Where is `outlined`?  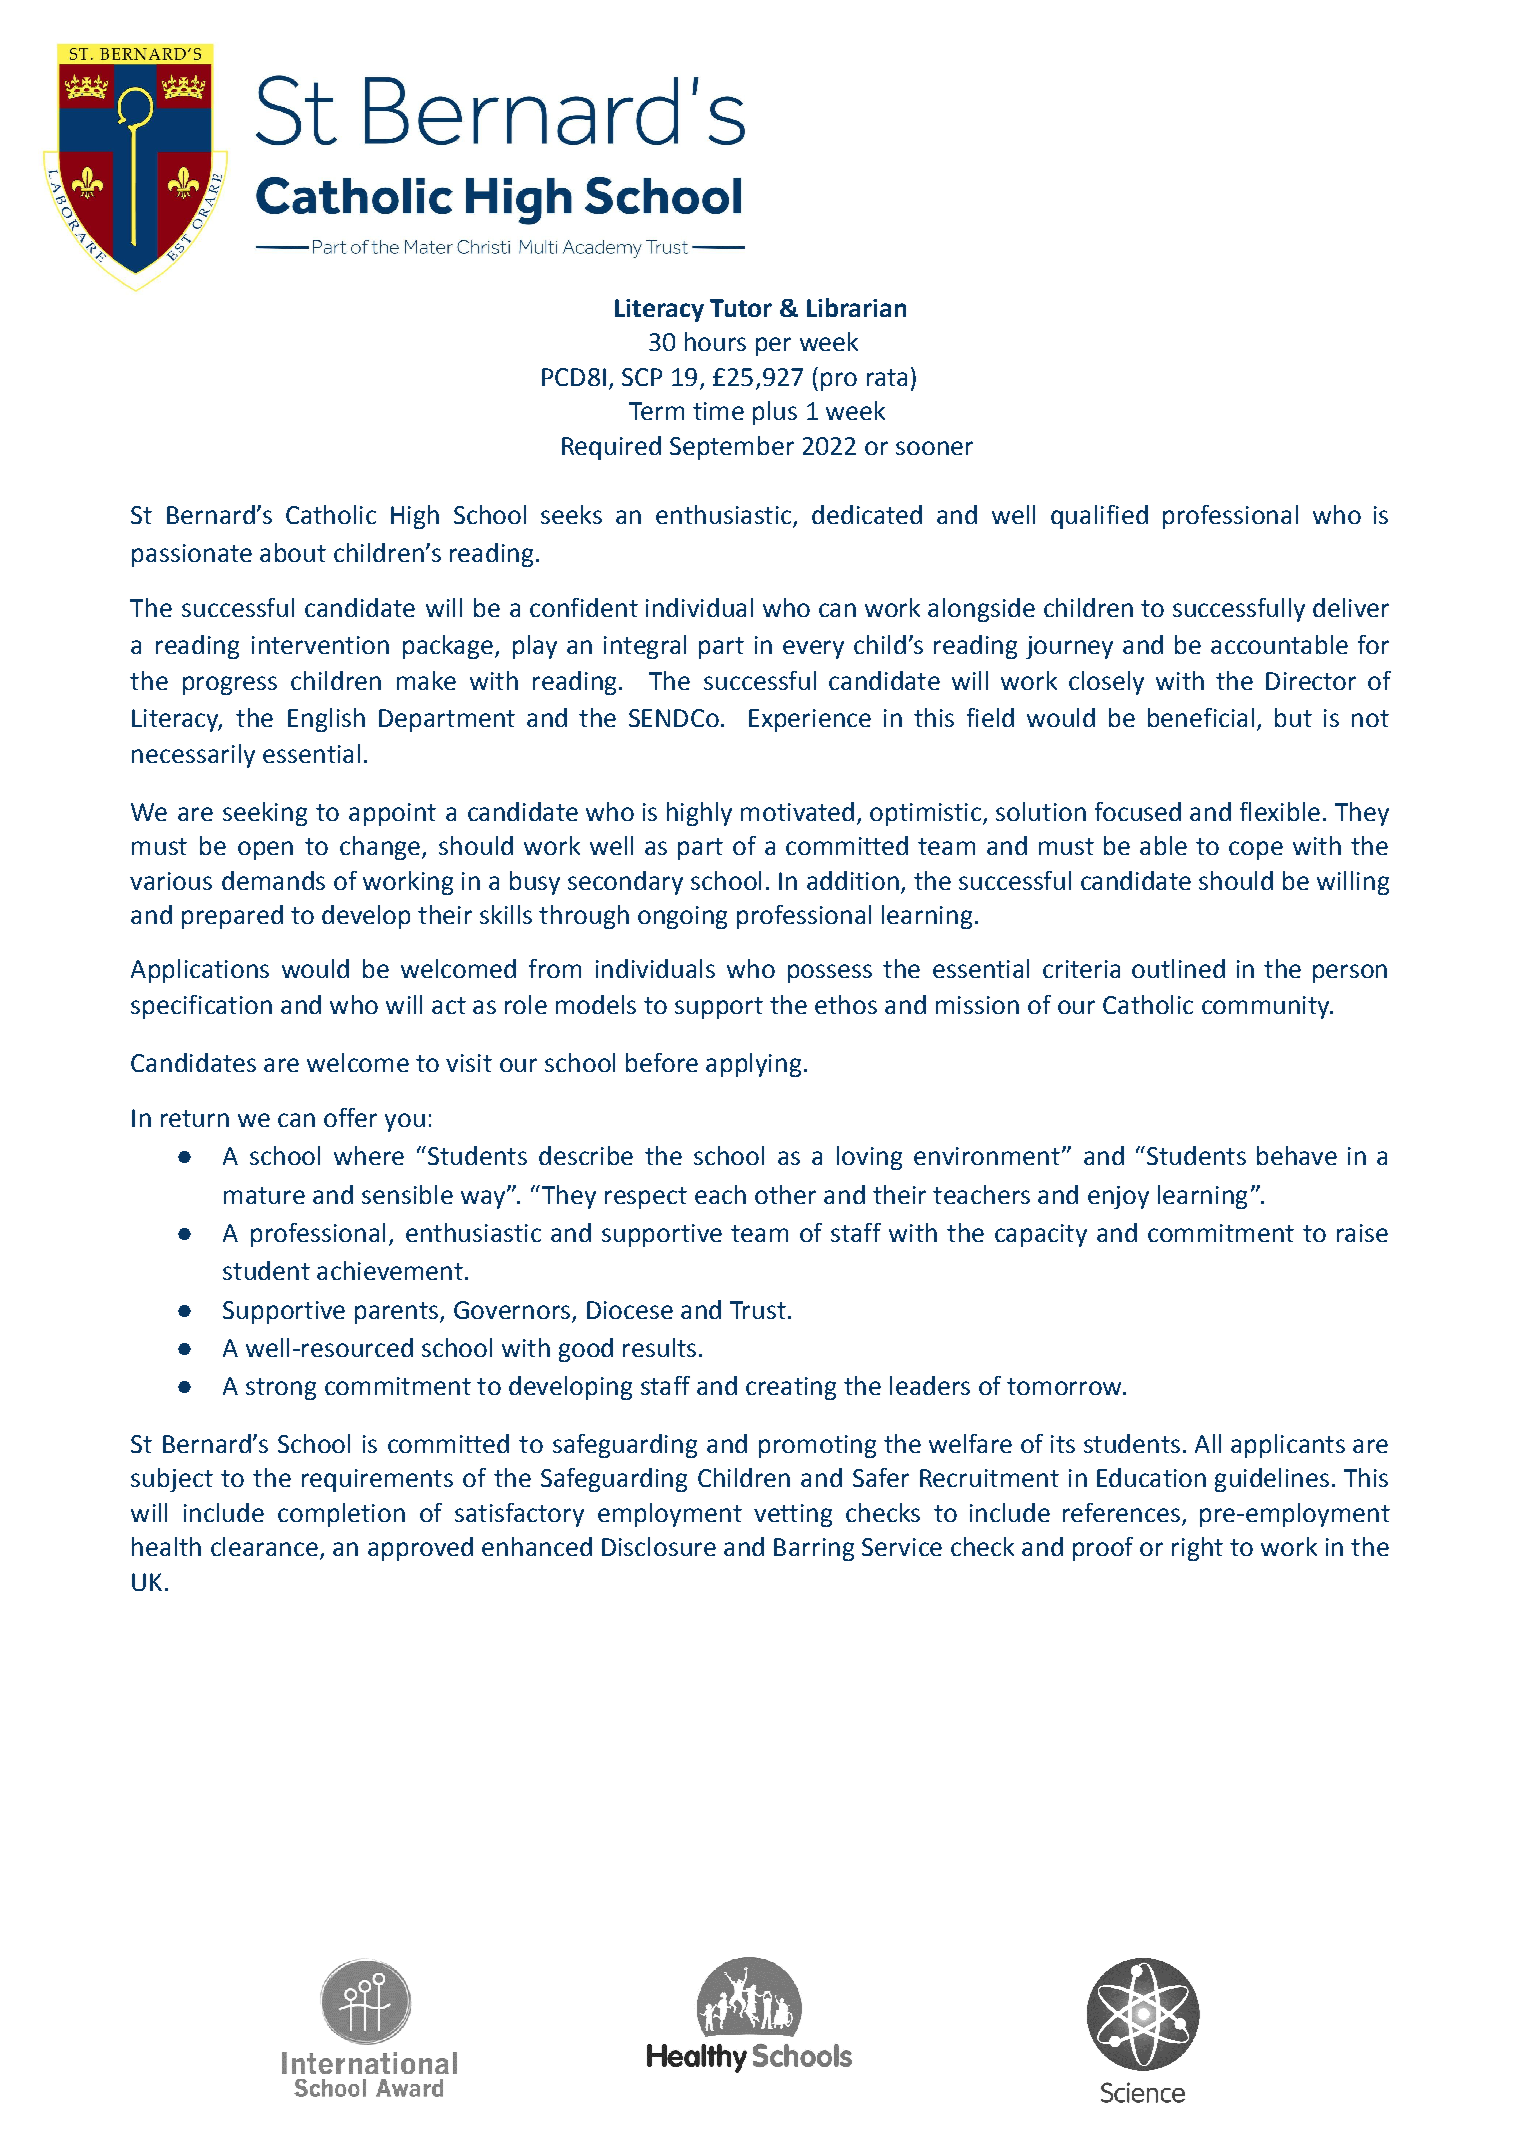 outlined is located at coordinates (1178, 968).
